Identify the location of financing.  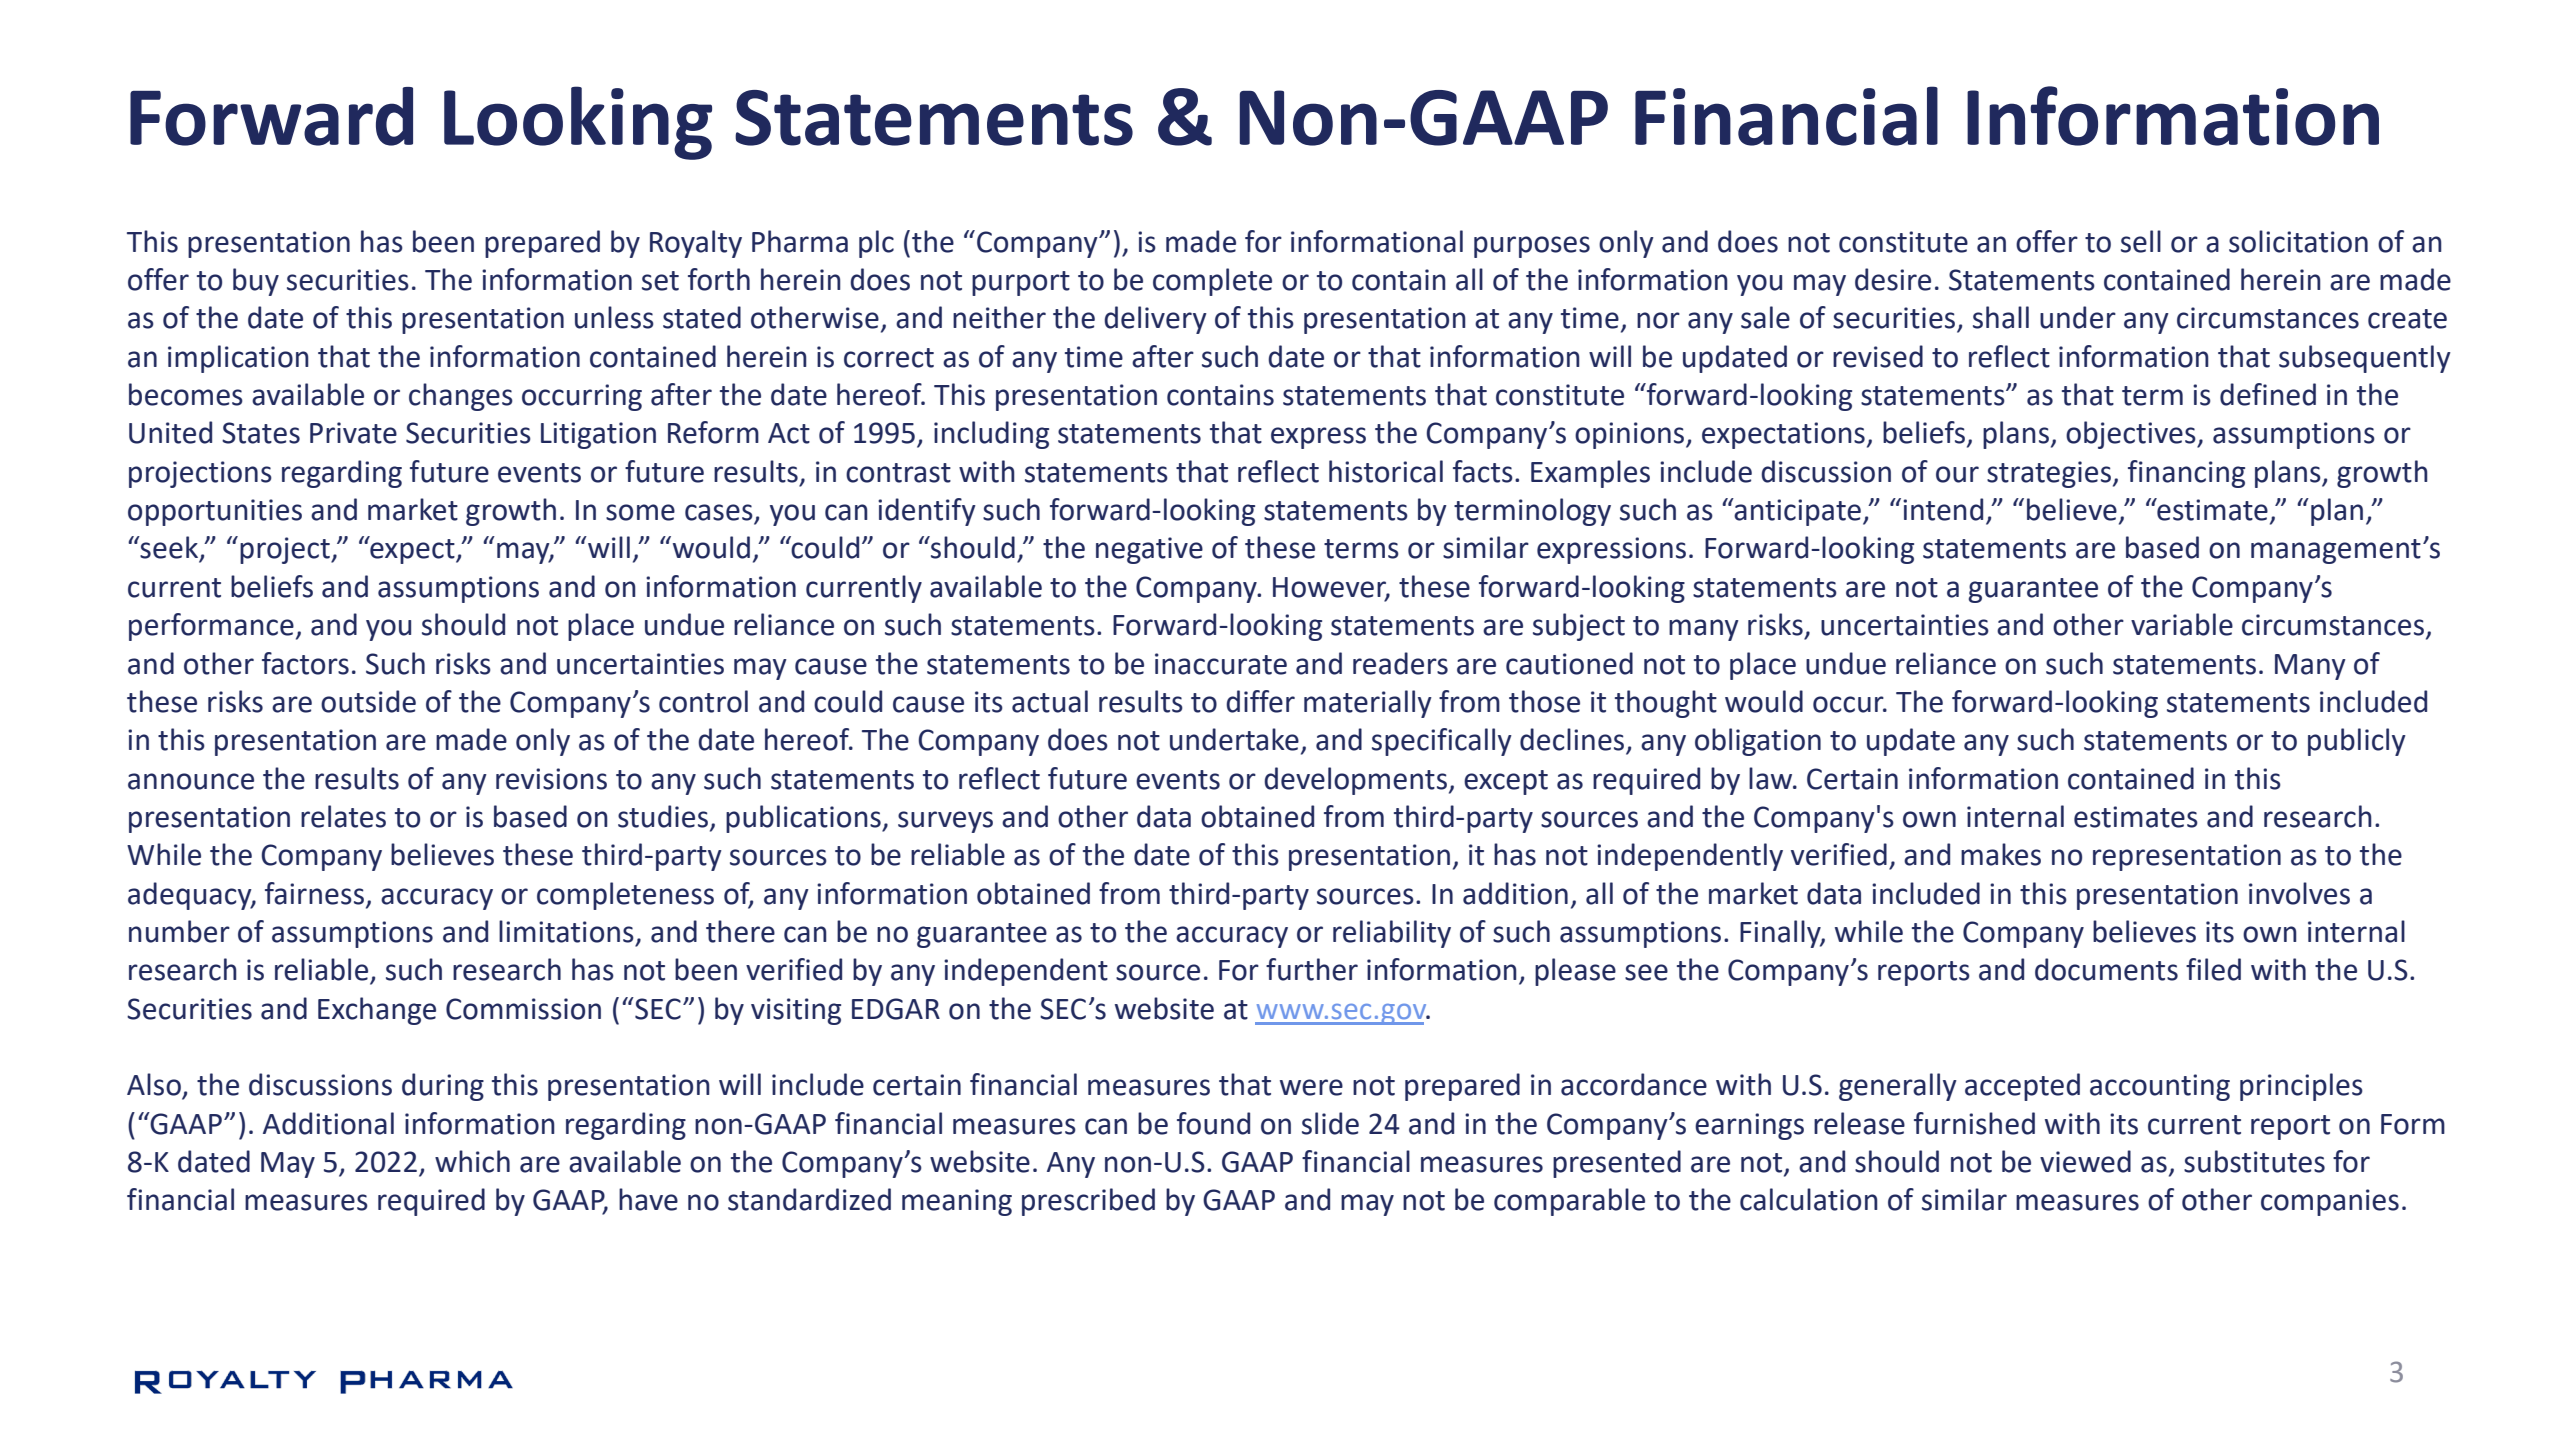
(2186, 474).
